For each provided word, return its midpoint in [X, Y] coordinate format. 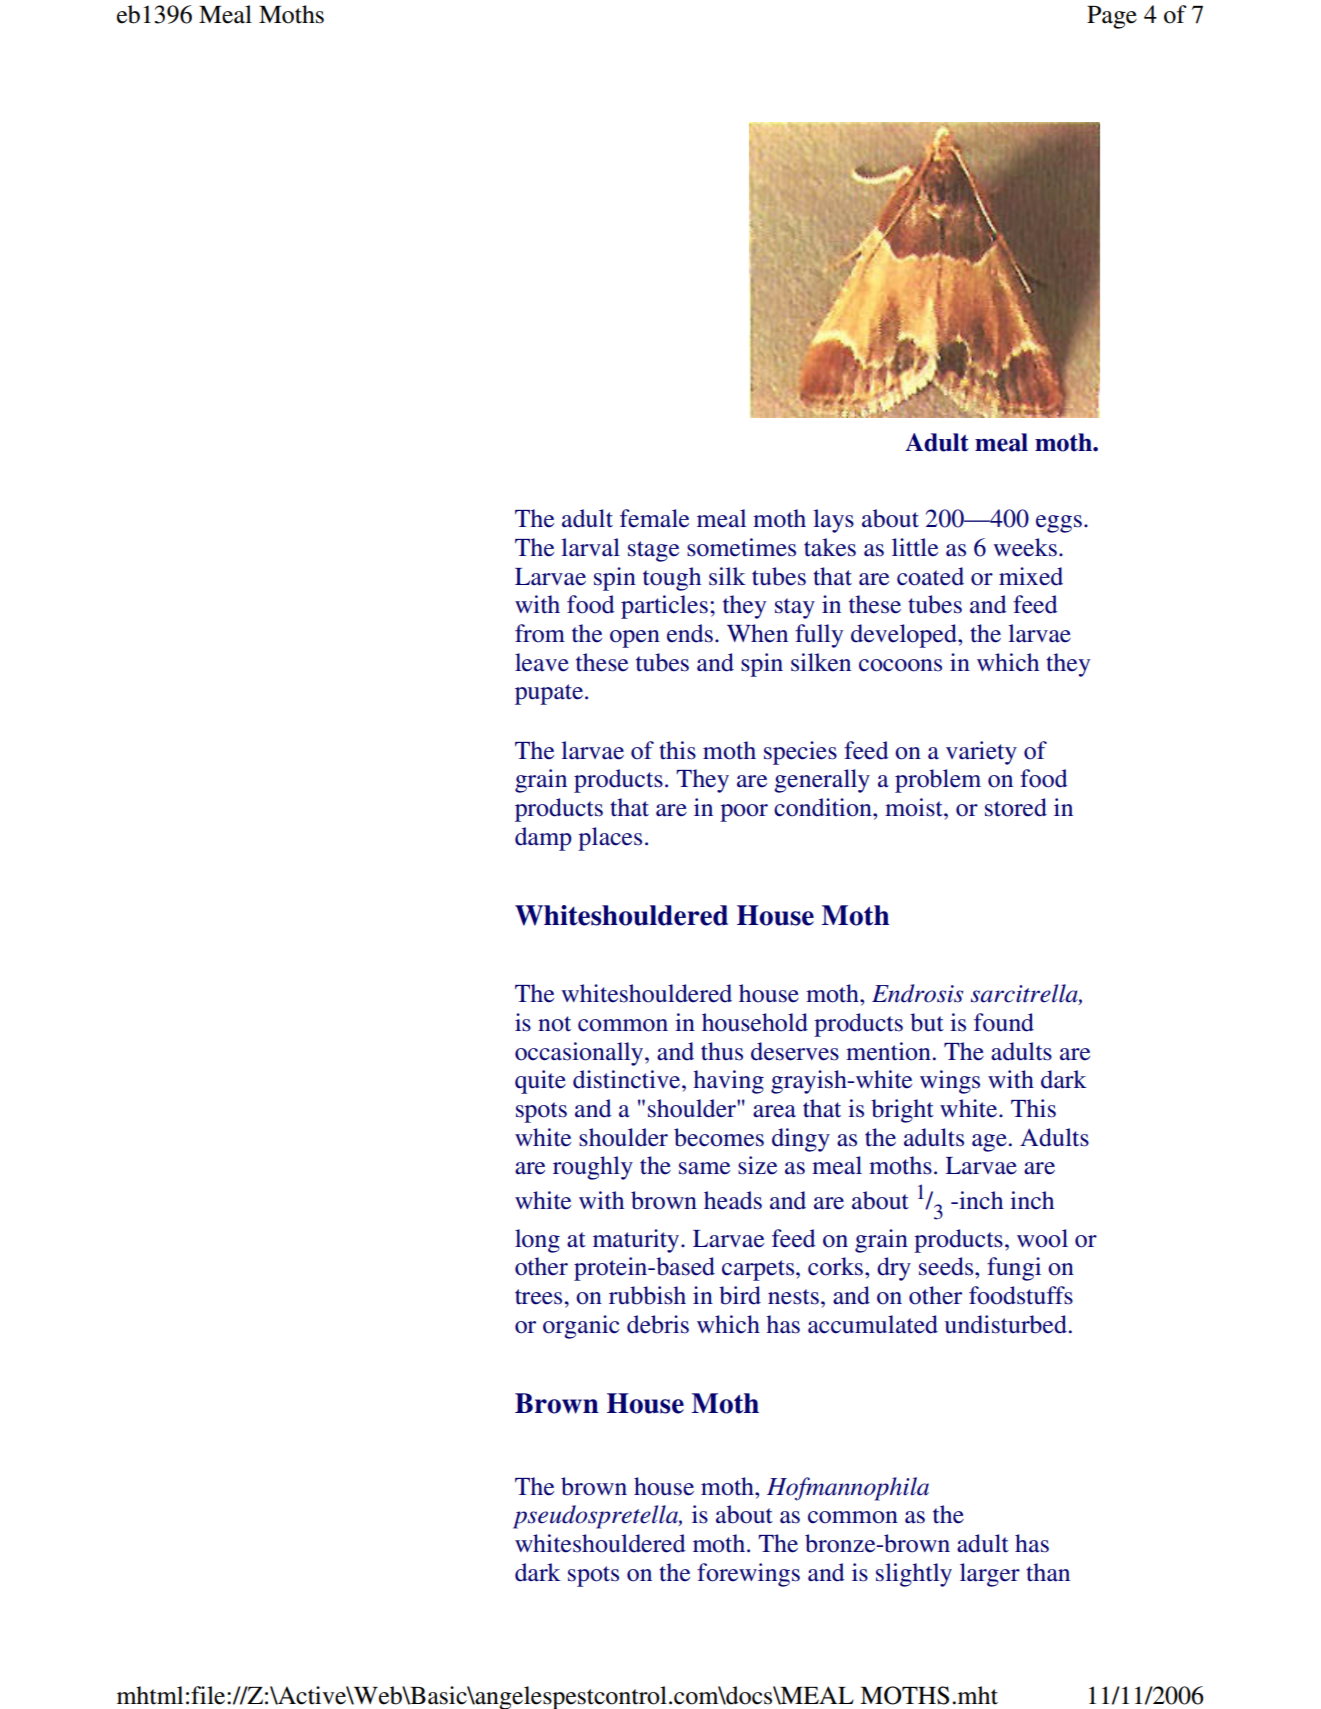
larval [590, 547]
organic [581, 1327]
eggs [1059, 524]
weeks [1025, 547]
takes [830, 547]
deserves [795, 1051]
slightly [914, 1575]
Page [1112, 17]
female [654, 518]
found [1004, 1022]
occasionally [580, 1054]
